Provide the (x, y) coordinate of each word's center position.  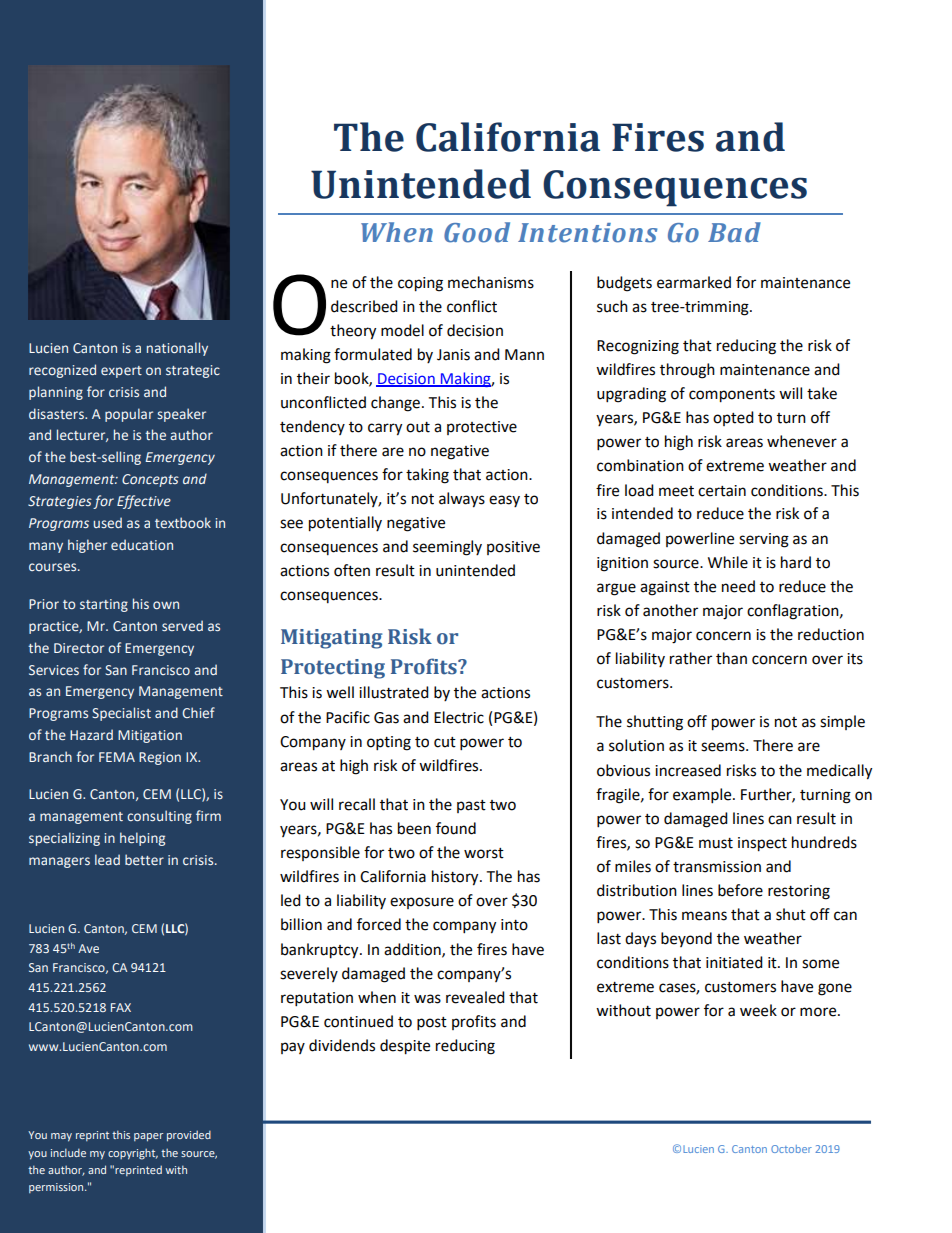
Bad (734, 232)
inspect (762, 844)
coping (420, 284)
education (142, 544)
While (728, 562)
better (144, 859)
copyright (133, 1154)
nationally (177, 349)
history (456, 878)
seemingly (447, 548)
